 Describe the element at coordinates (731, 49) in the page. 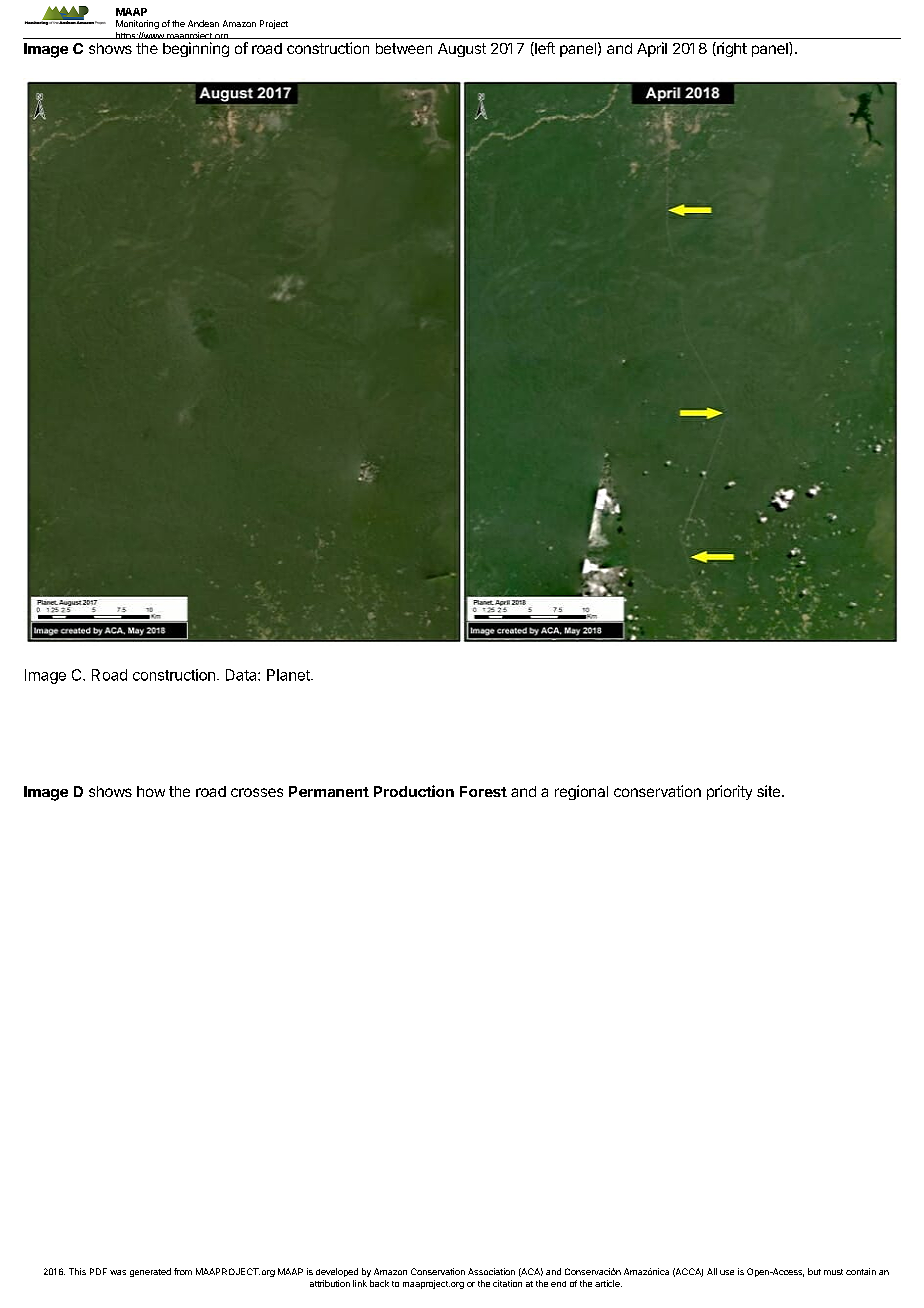

I see `right` at that location.
